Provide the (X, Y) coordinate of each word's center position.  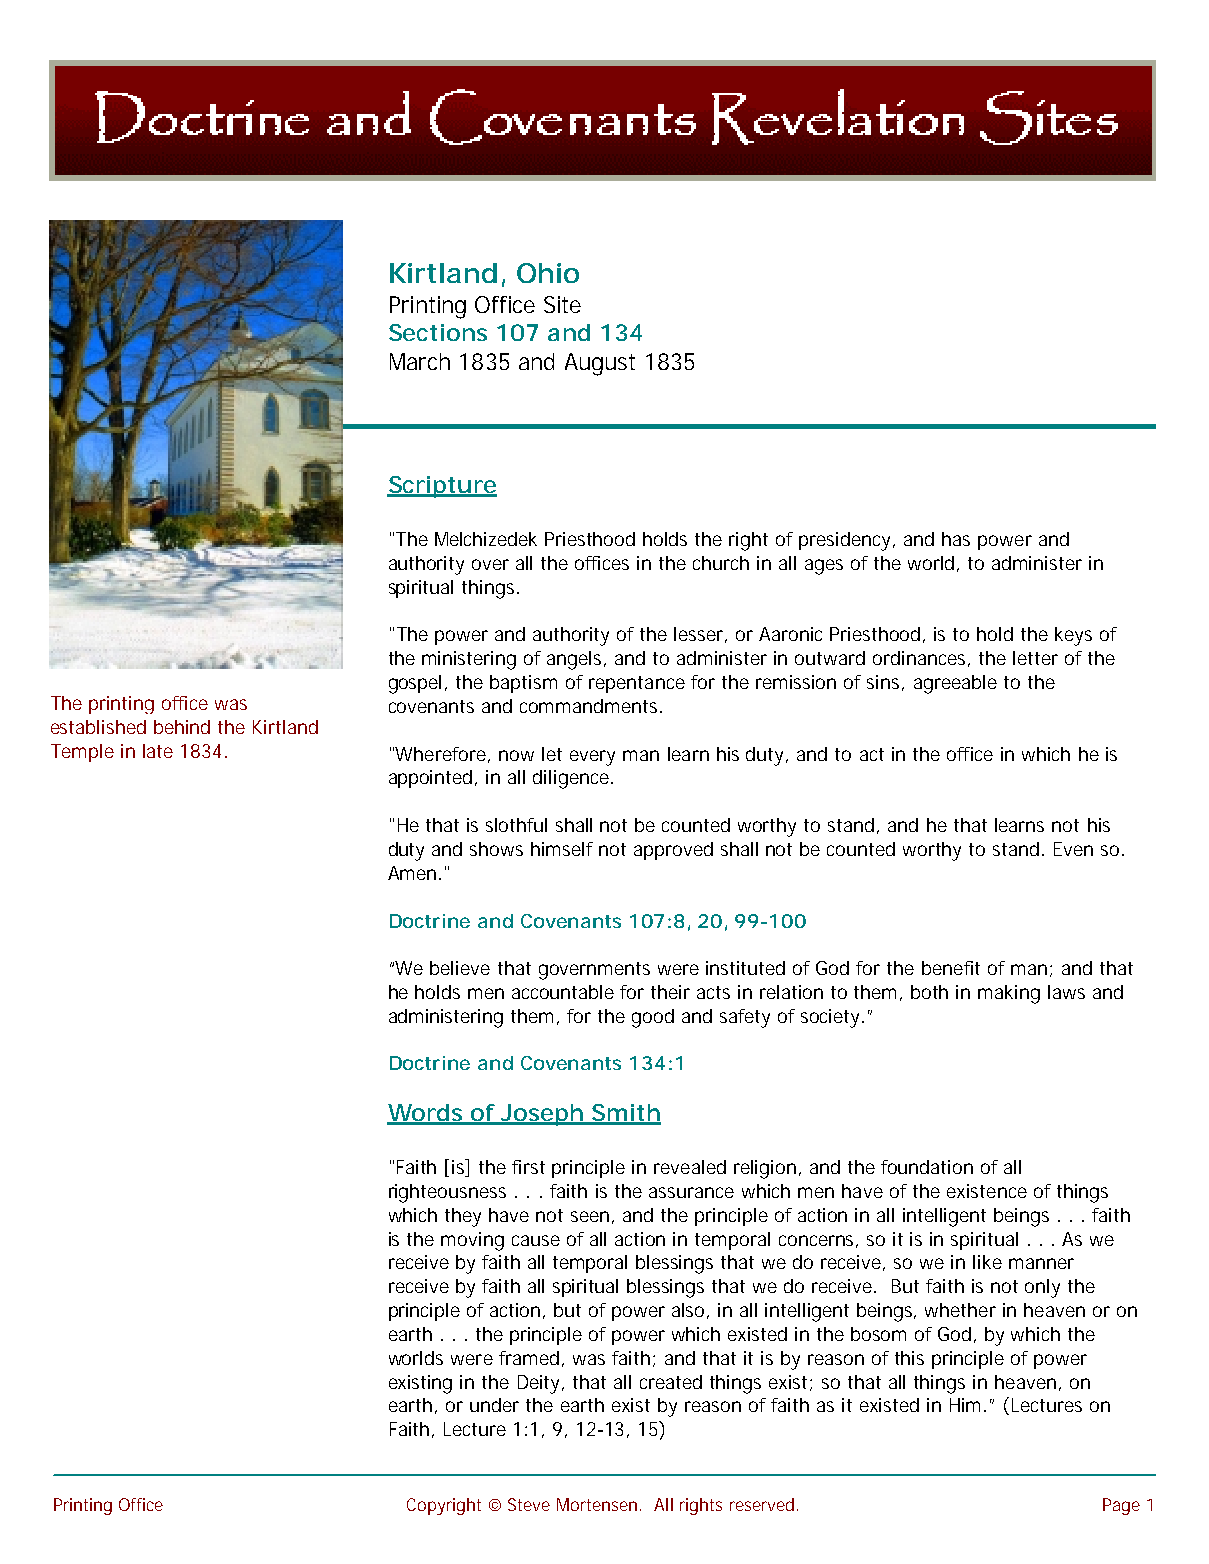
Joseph (541, 1115)
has (956, 539)
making (1009, 994)
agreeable (955, 684)
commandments (591, 706)
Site (562, 304)
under (494, 1405)
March (420, 361)
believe (460, 968)
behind (182, 727)
